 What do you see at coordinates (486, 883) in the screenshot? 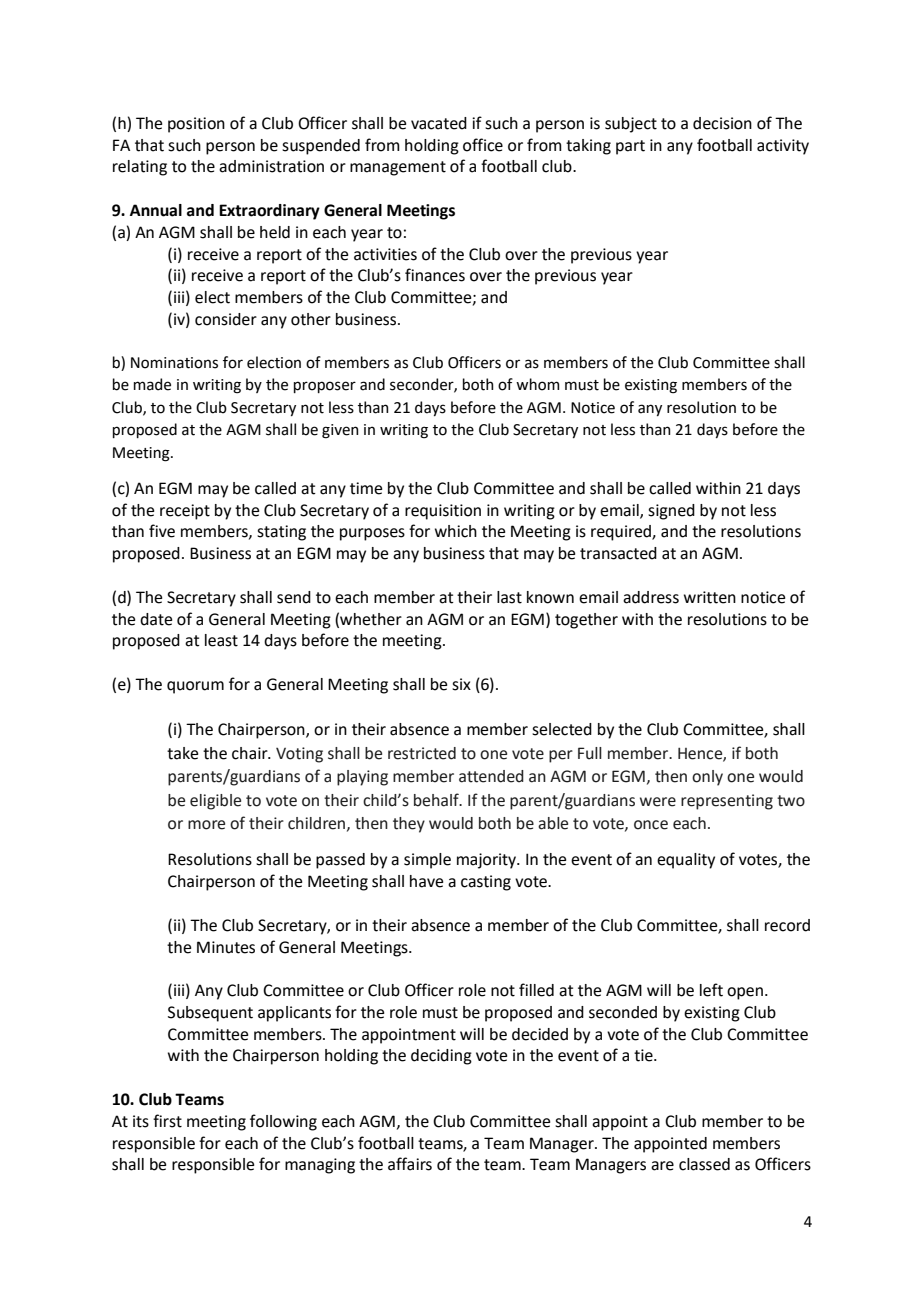
I see `casting` at bounding box center [486, 883].
